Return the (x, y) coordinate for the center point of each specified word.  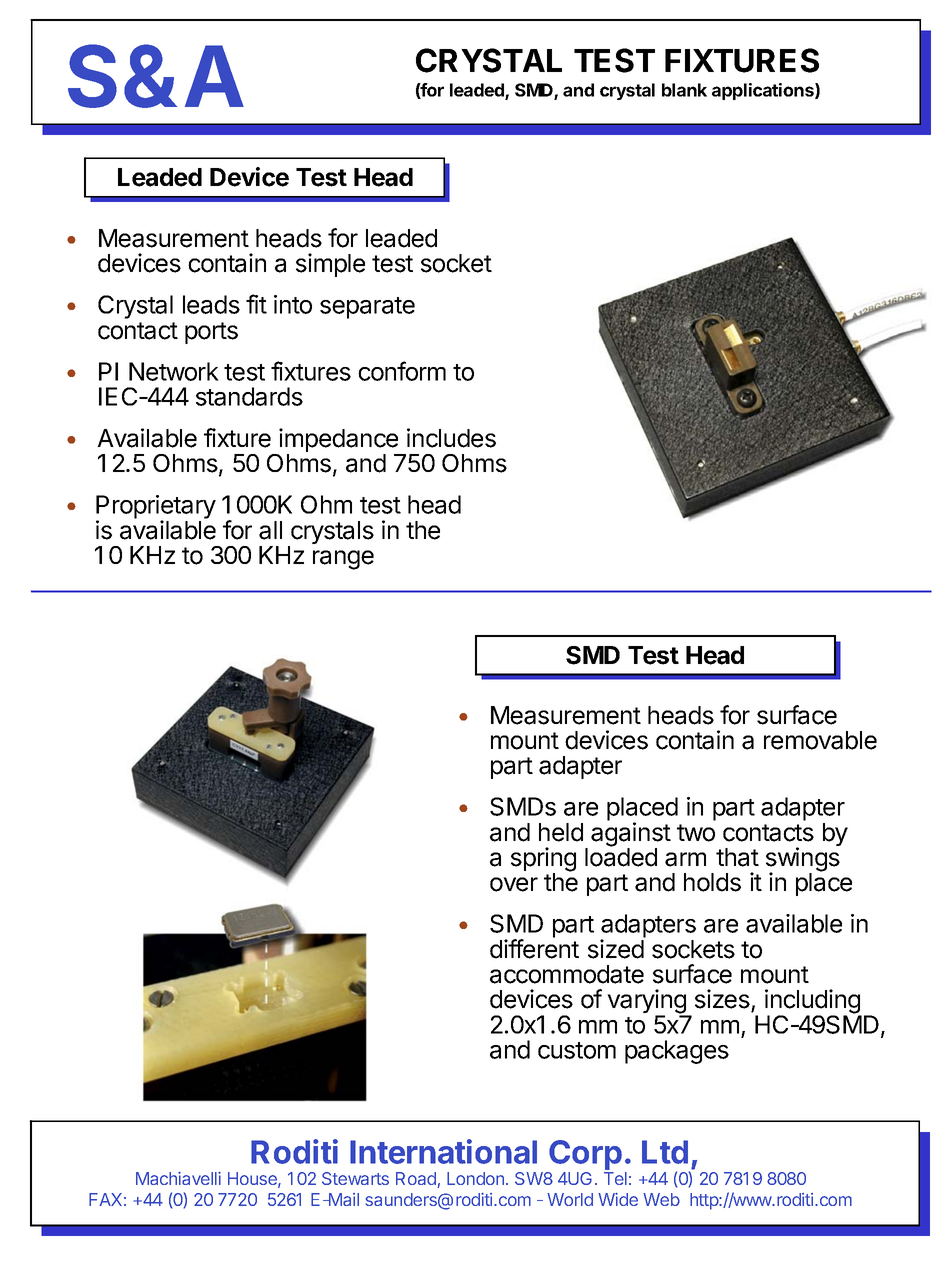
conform (402, 371)
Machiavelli (178, 1178)
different (534, 949)
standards (249, 396)
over (514, 884)
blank (684, 90)
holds (712, 882)
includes (451, 438)
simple (330, 265)
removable (820, 740)
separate (367, 308)
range (343, 560)
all (270, 530)
